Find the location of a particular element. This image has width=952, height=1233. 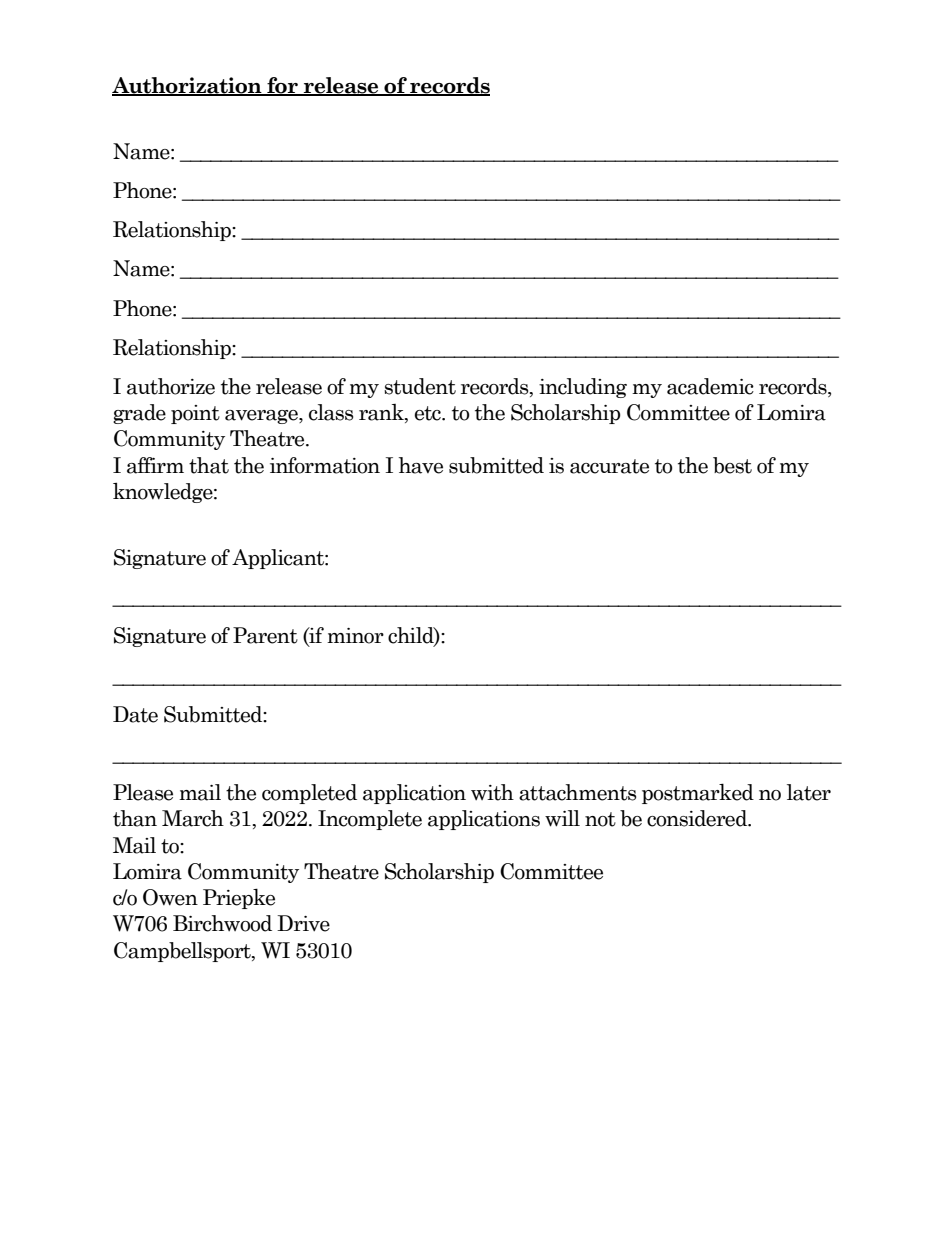

Parent is located at coordinates (265, 635).
